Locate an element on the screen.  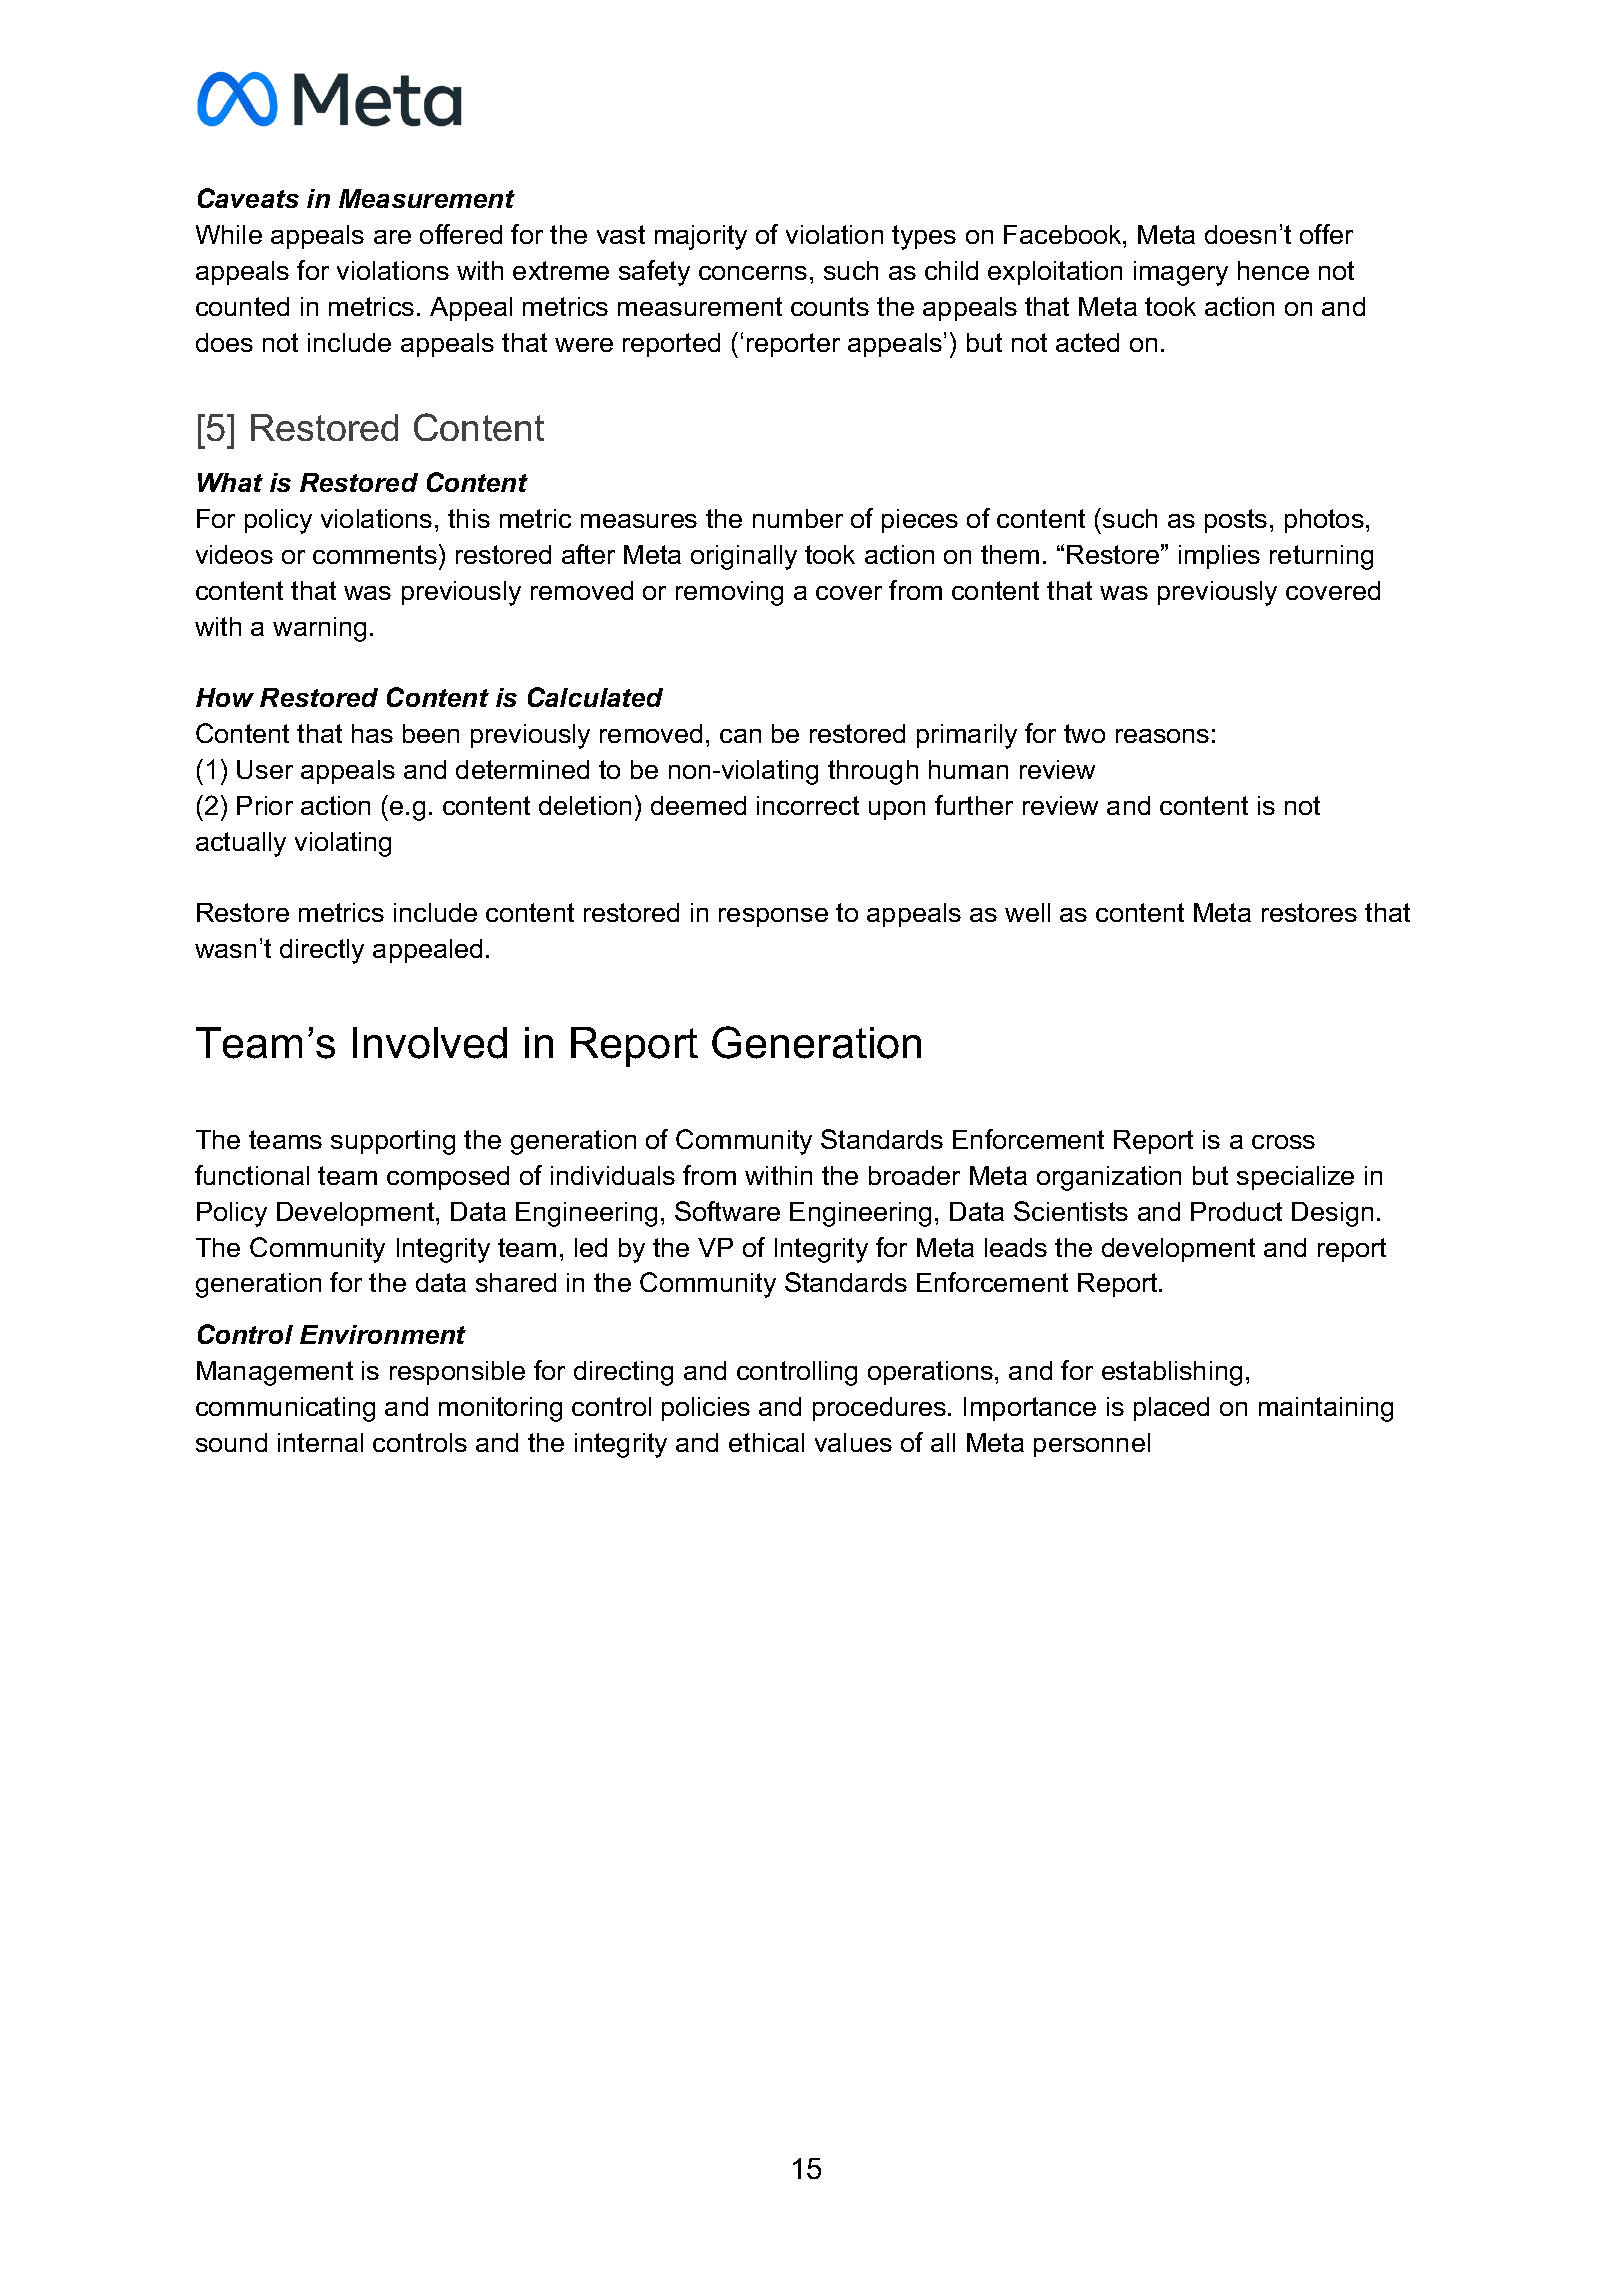
comments is located at coordinates (375, 554).
